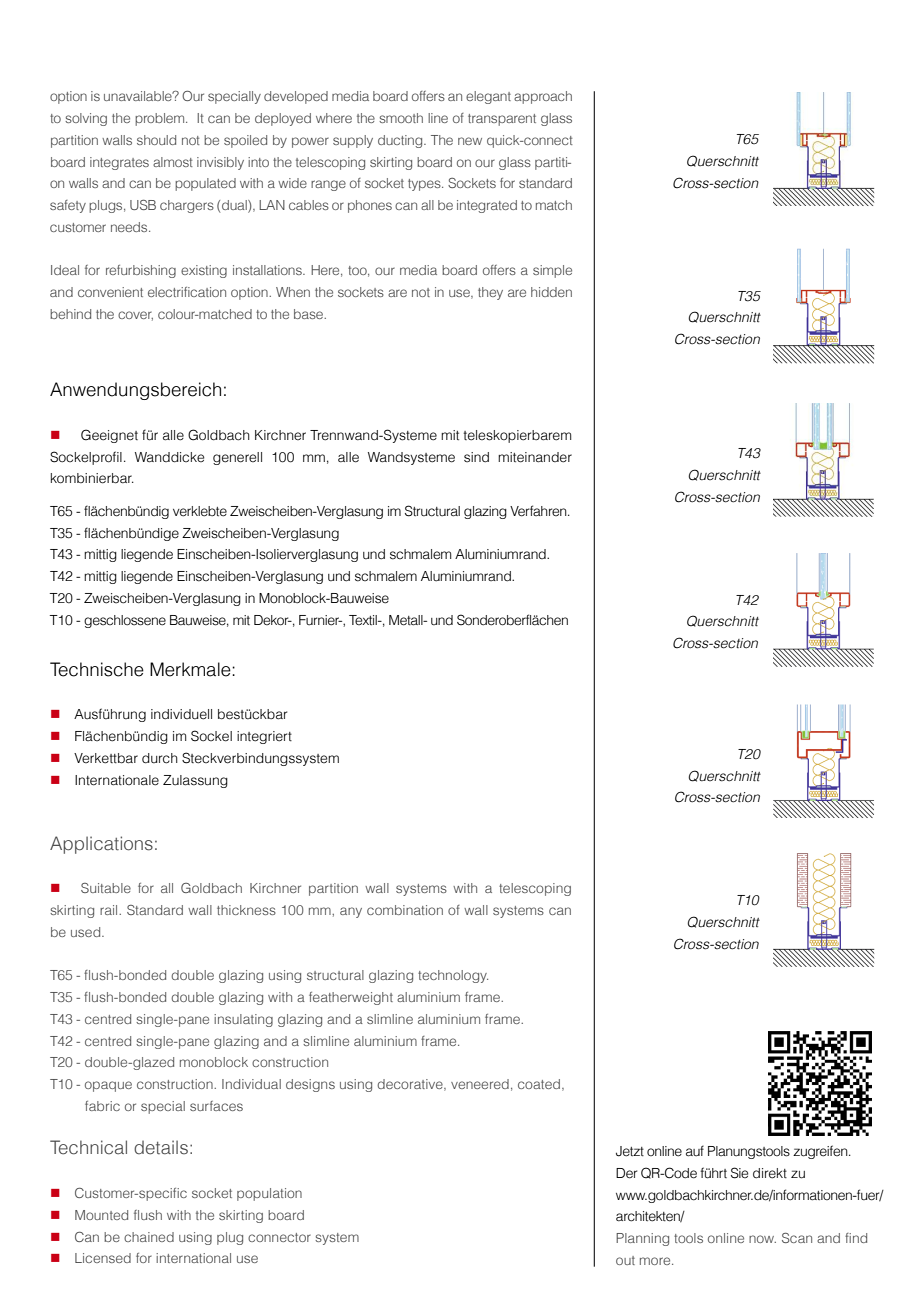 The image size is (924, 1308). I want to click on new, so click(470, 141).
